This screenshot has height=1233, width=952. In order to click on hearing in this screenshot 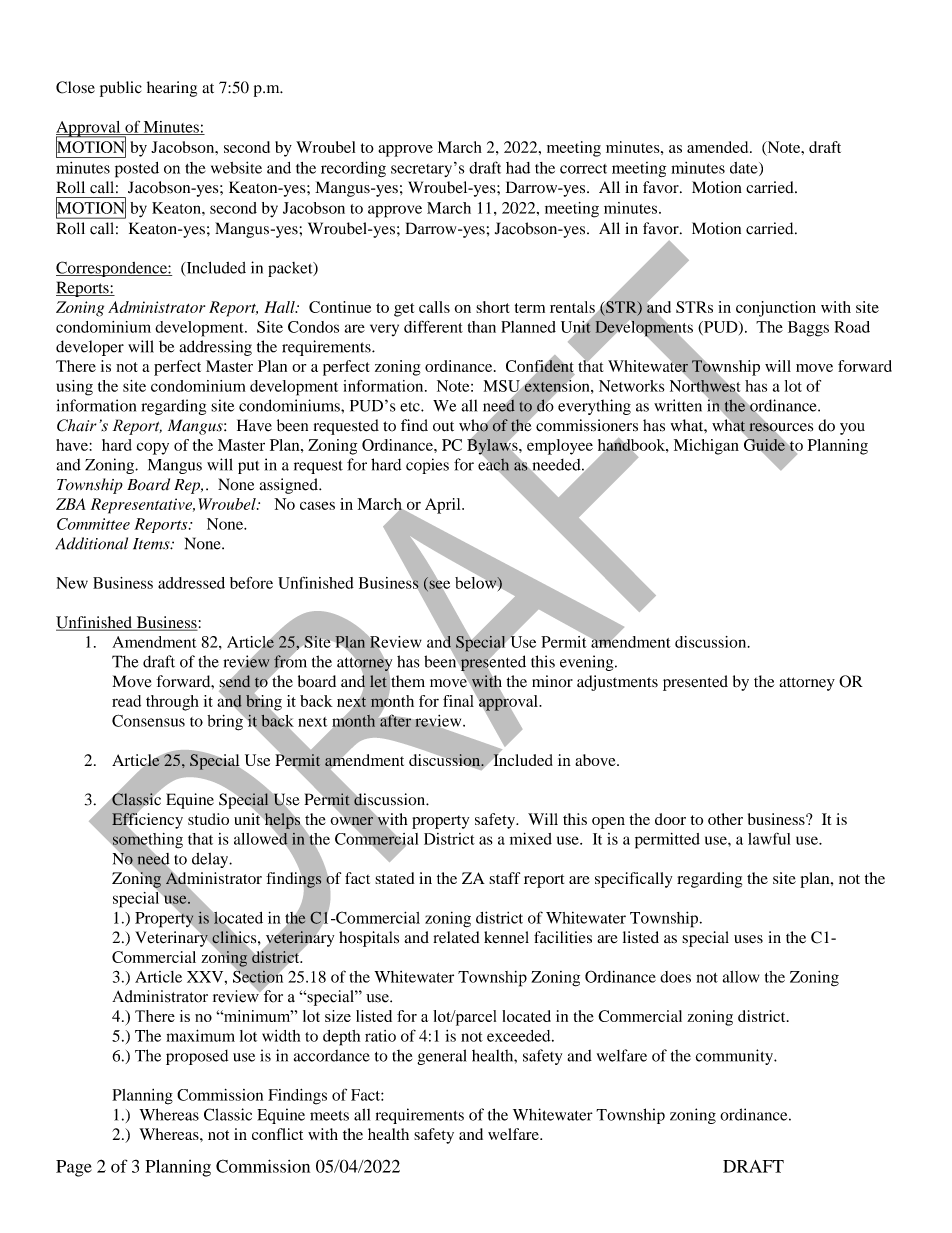, I will do `click(172, 89)`.
